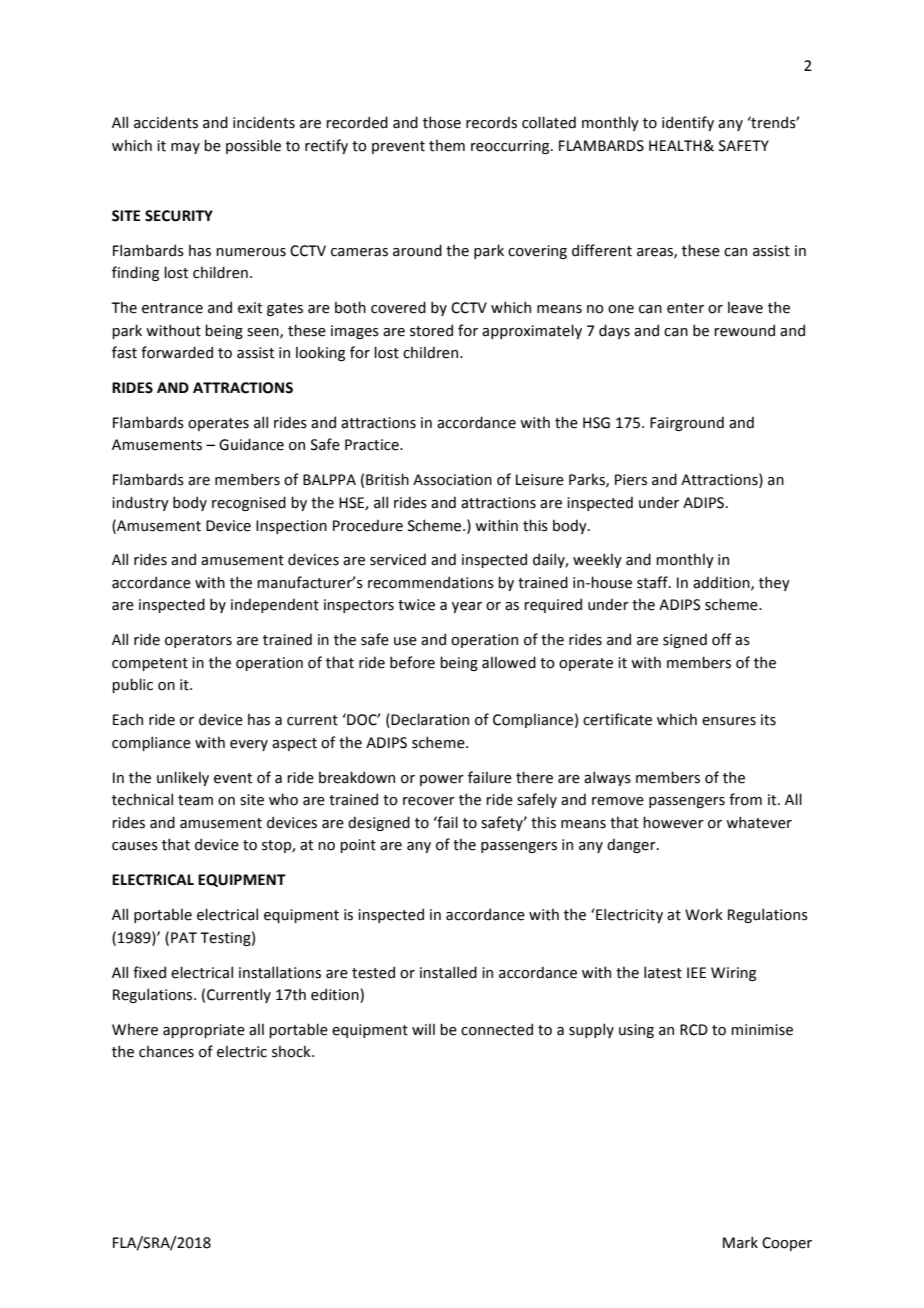 This document has height=1308, width=924. Describe the element at coordinates (166, 1052) in the document. I see `chances` at that location.
